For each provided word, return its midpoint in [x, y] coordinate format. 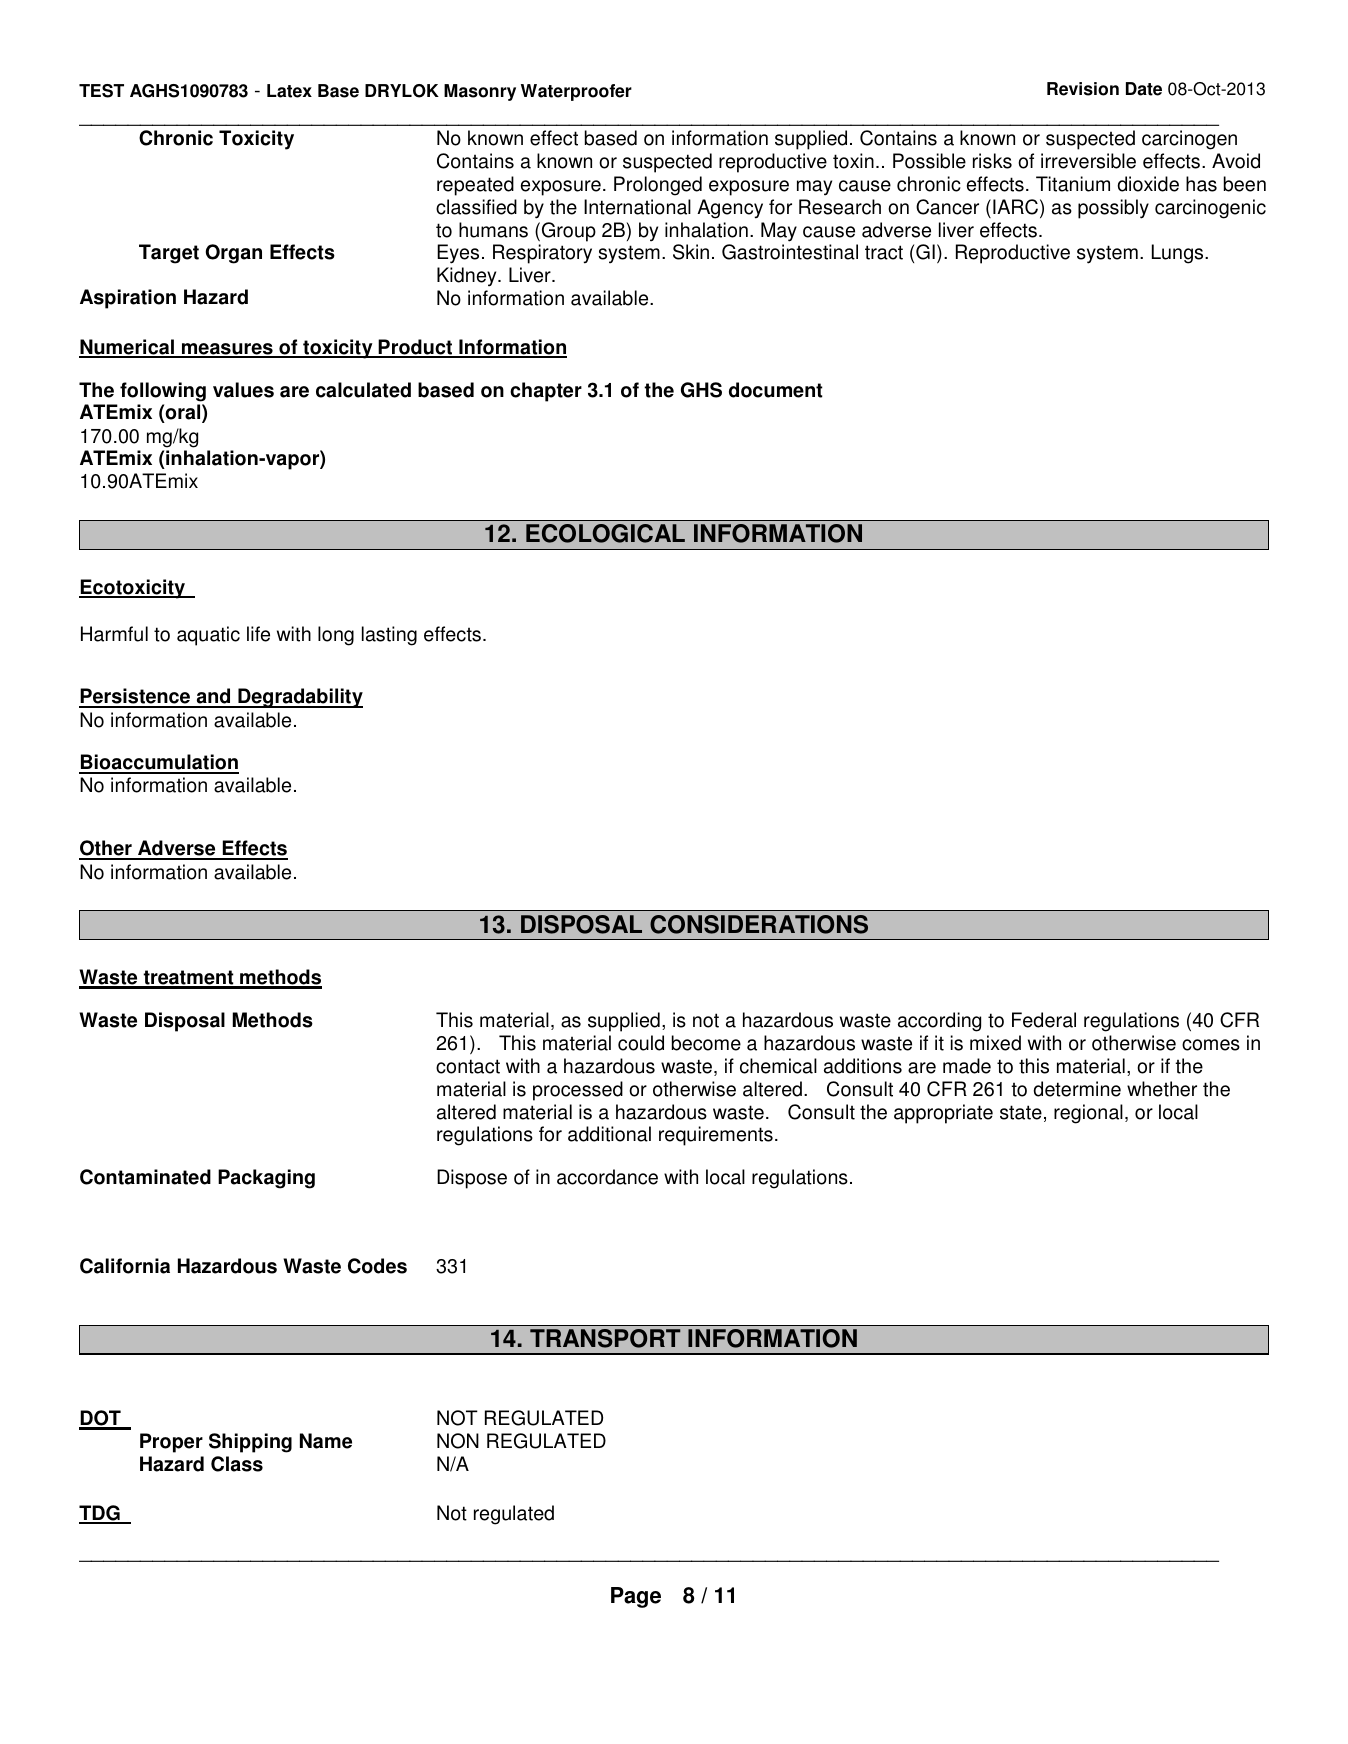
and [213, 697]
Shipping [250, 1443]
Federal [1044, 1020]
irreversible [1088, 161]
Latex [289, 91]
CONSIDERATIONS [759, 924]
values [243, 390]
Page [636, 1597]
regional [1088, 1114]
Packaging [266, 1179]
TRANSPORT [605, 1338]
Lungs [1179, 254]
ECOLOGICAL [605, 533]
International [637, 207]
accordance [607, 1177]
